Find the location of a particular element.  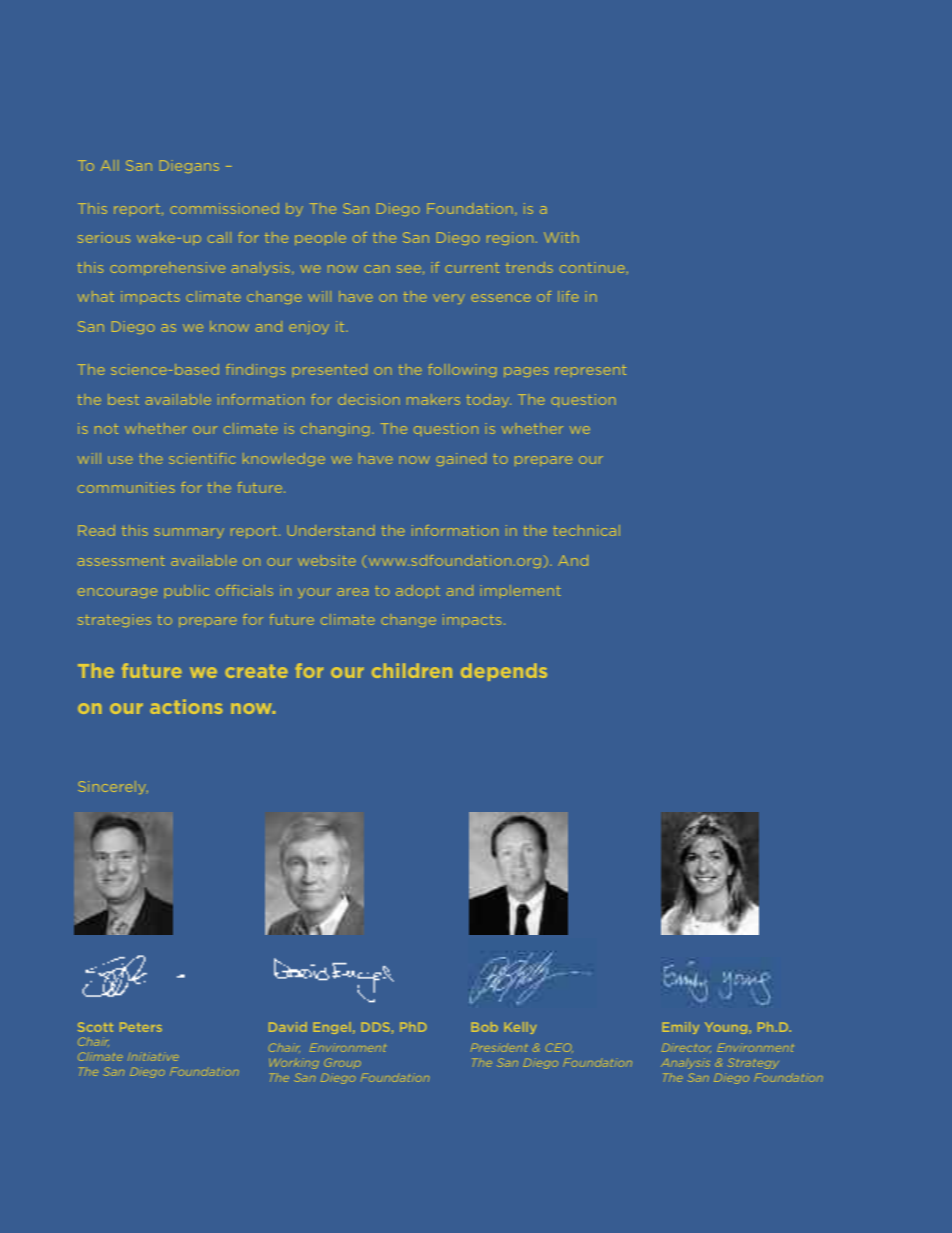

DDS is located at coordinates (376, 1027).
